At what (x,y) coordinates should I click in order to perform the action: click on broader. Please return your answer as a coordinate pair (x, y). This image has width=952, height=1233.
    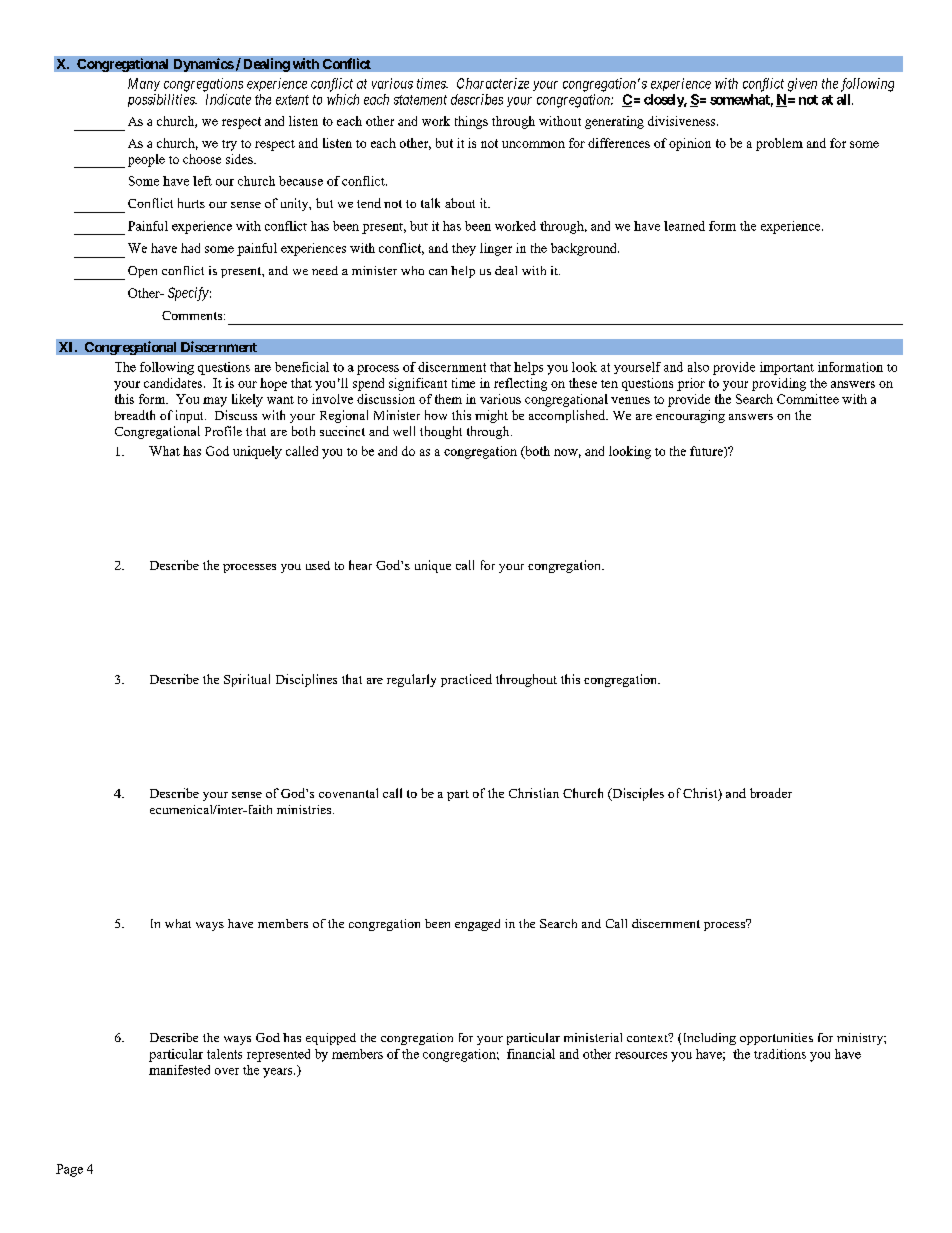
    Looking at the image, I should click on (771, 793).
